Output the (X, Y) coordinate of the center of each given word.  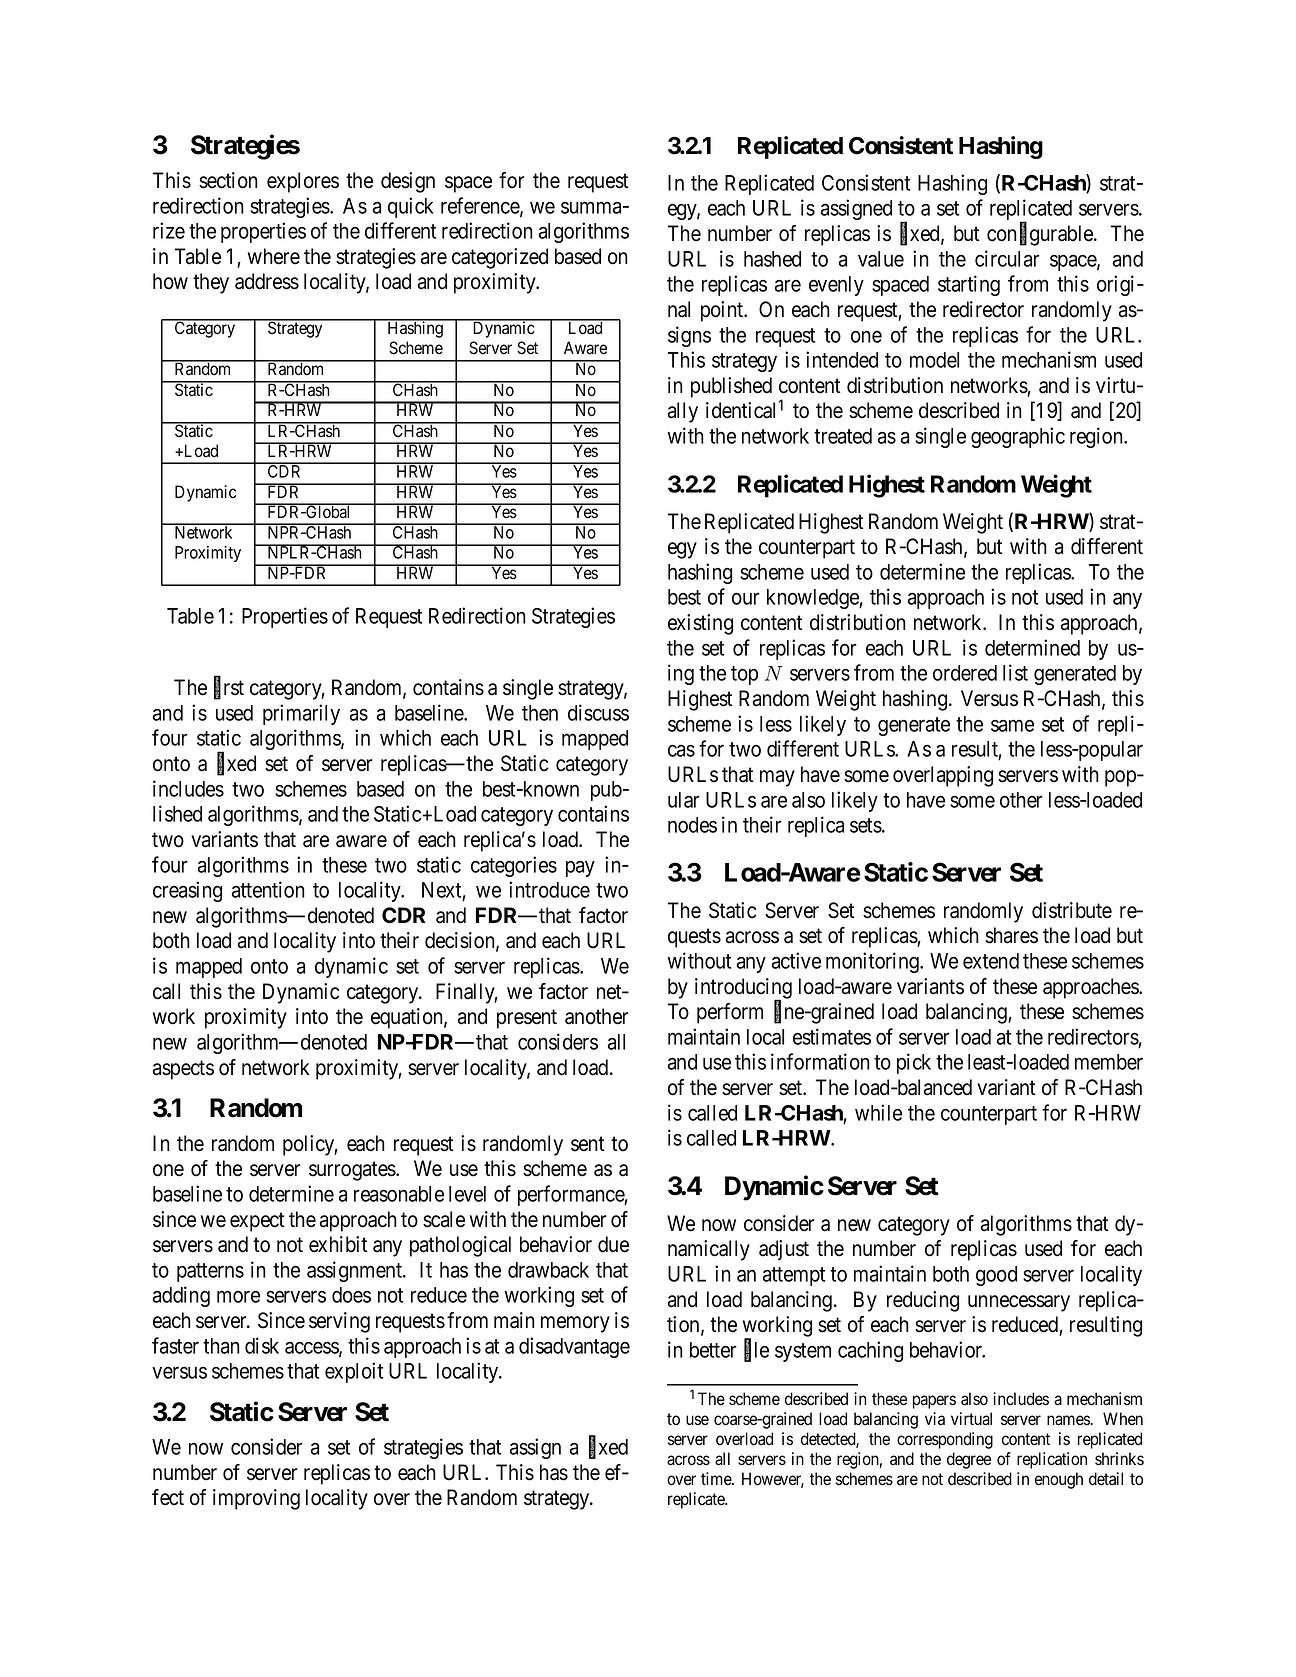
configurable (1041, 235)
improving (256, 1499)
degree (969, 1460)
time (717, 1478)
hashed (772, 259)
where (274, 256)
